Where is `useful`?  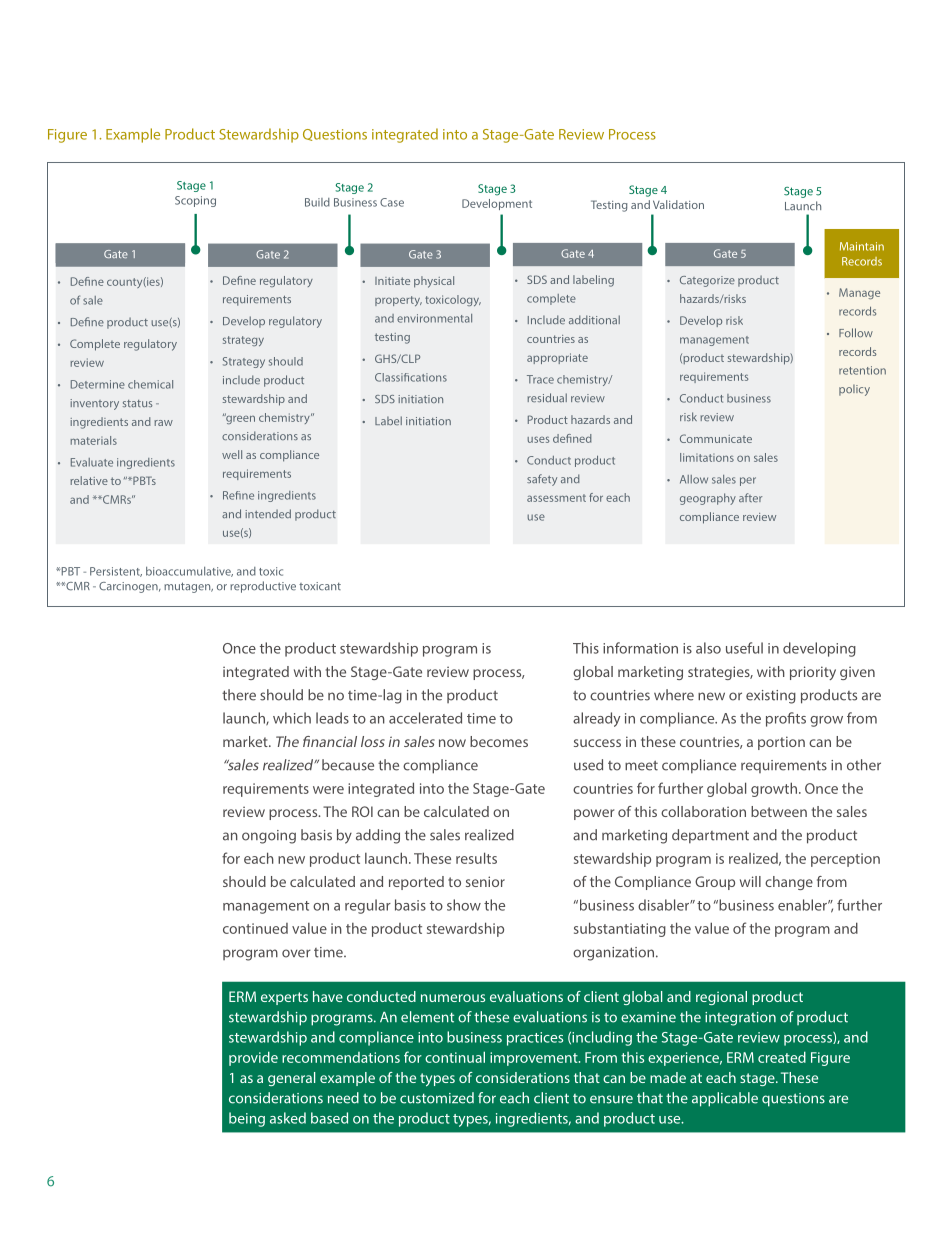
useful is located at coordinates (744, 648).
